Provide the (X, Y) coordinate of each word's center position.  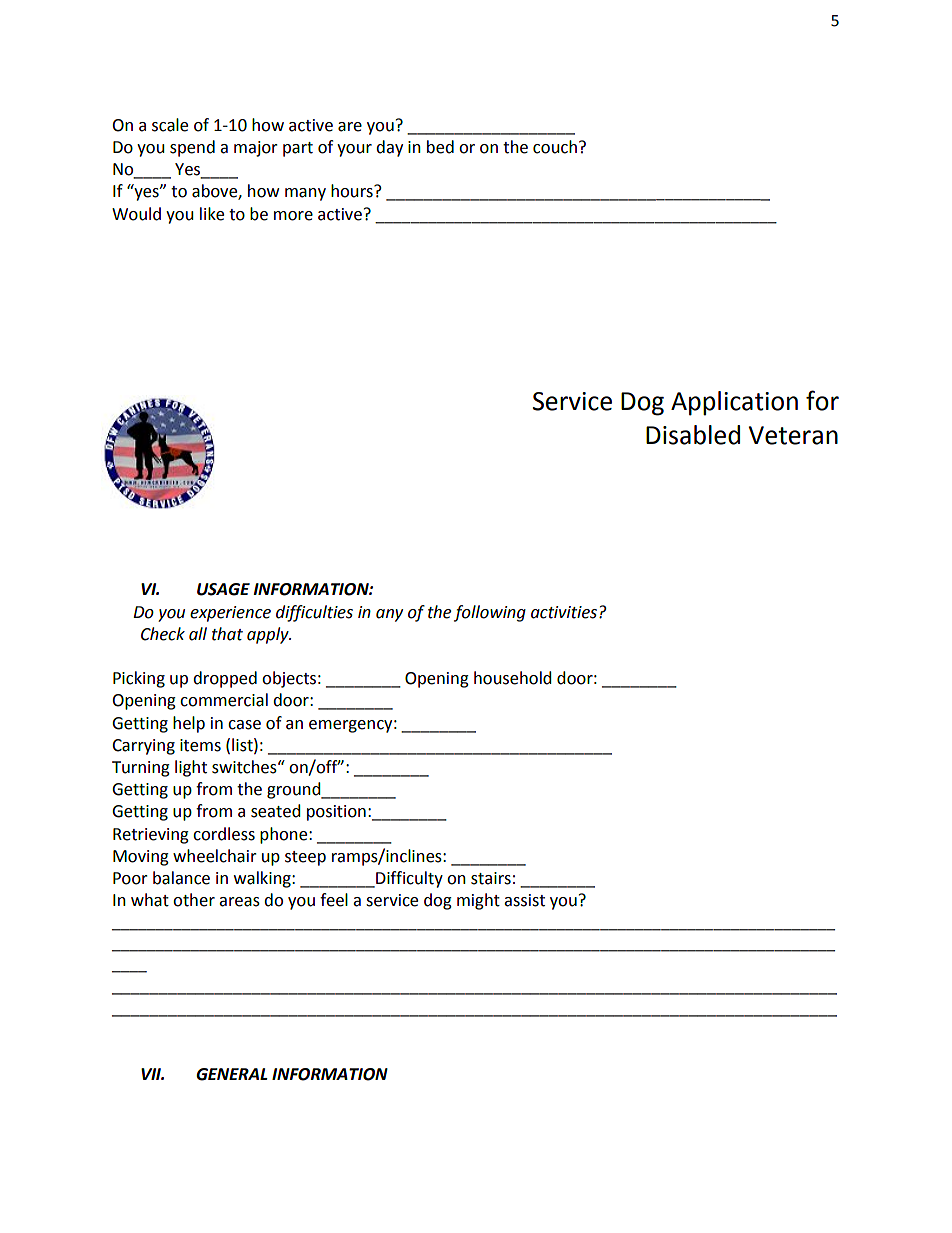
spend (192, 148)
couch (555, 147)
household (513, 678)
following (490, 613)
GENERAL (232, 1074)
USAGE (223, 589)
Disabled (693, 435)
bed (440, 147)
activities (565, 612)
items (200, 745)
